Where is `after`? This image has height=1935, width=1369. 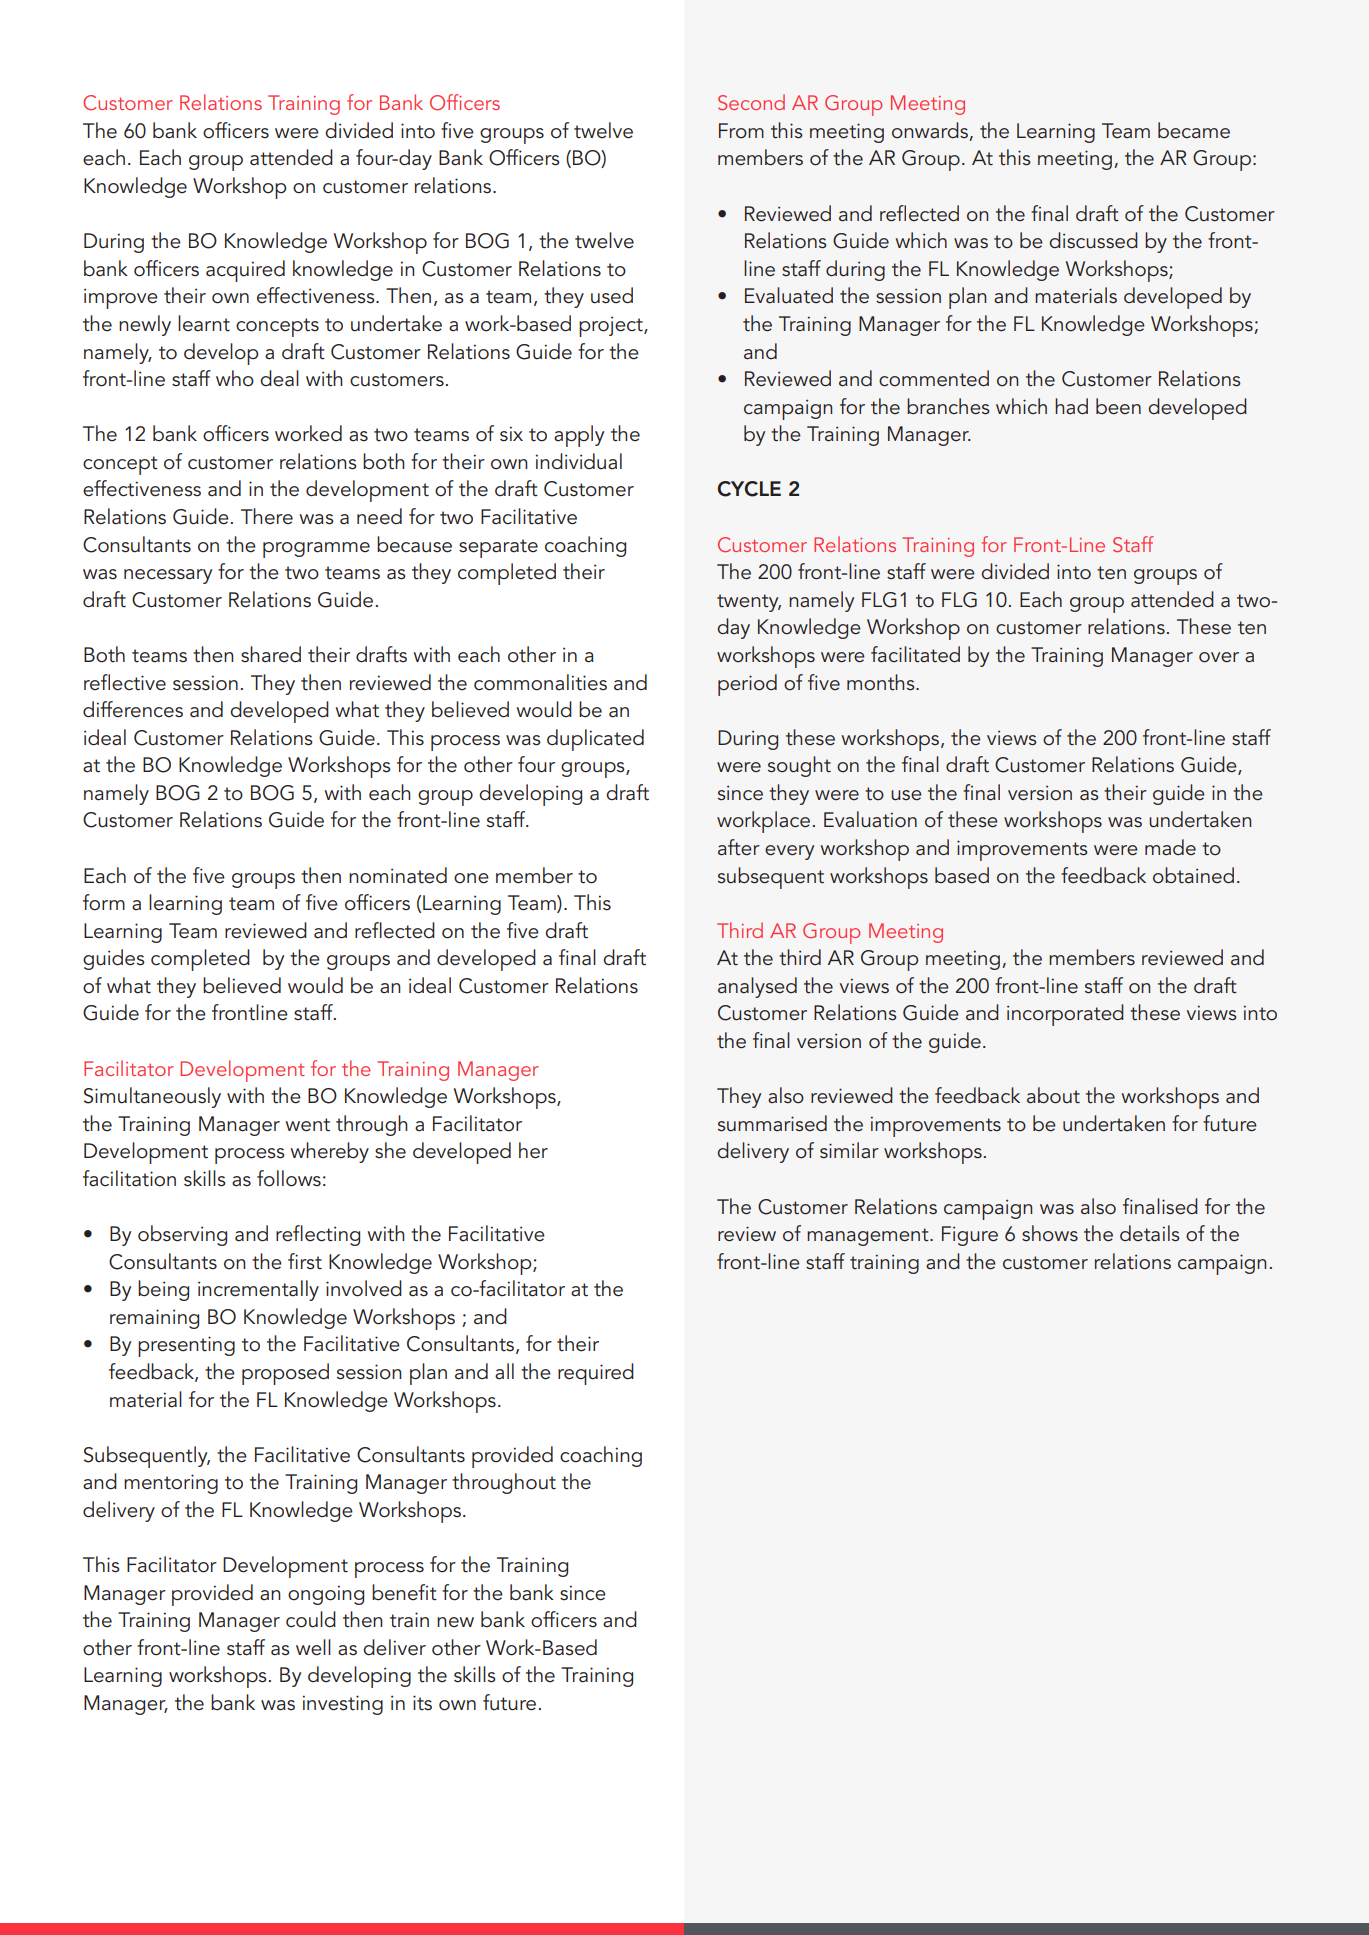 after is located at coordinates (739, 847).
